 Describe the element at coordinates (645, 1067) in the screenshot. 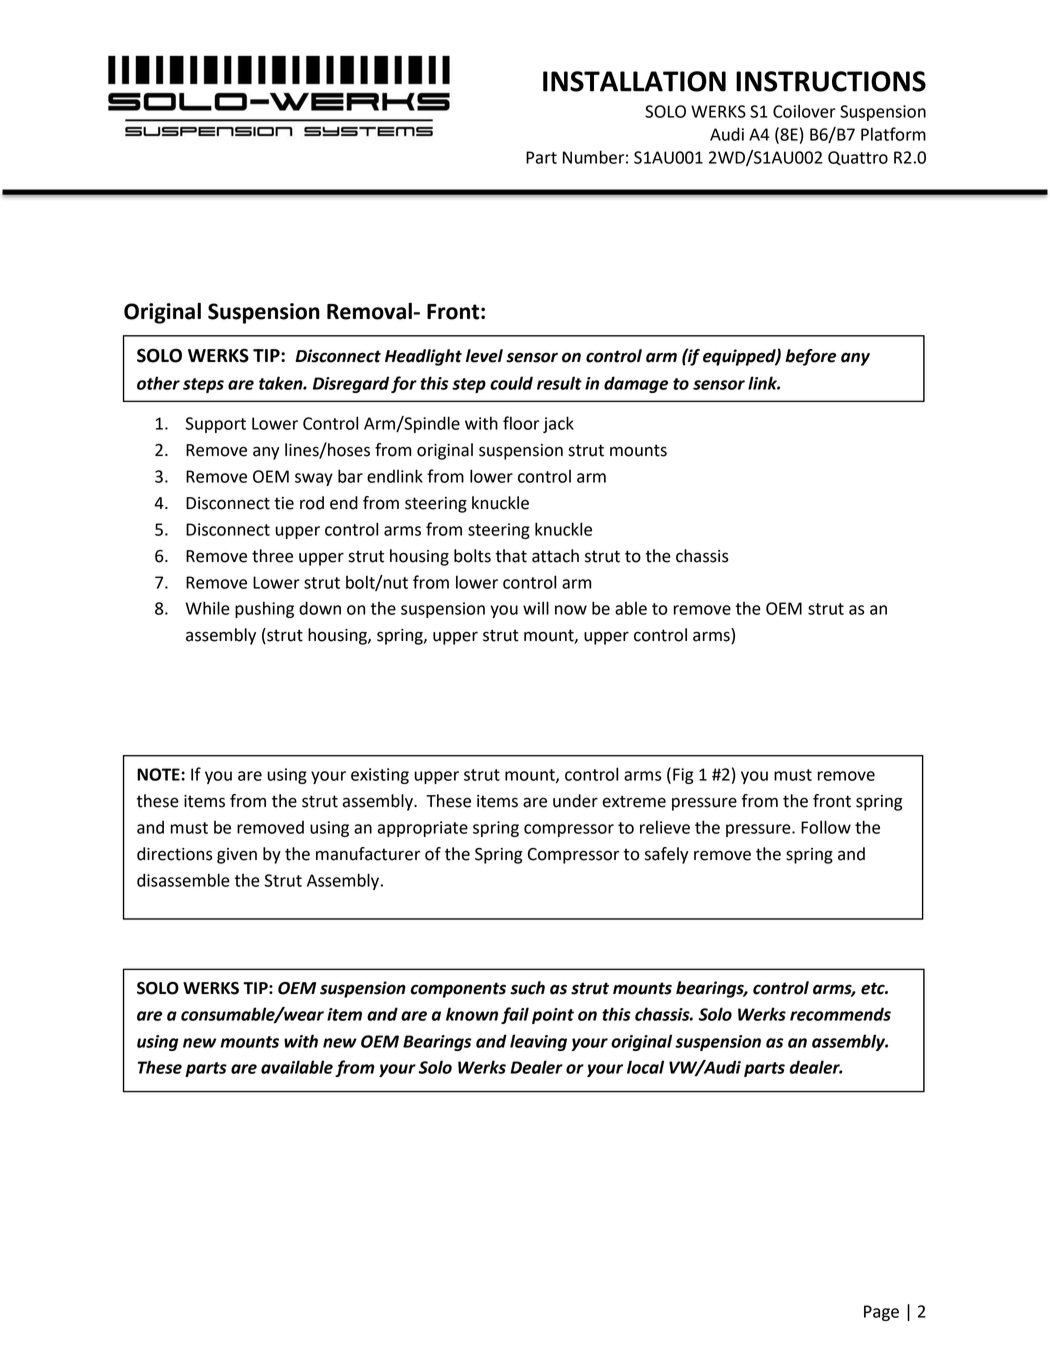

I see `local` at that location.
